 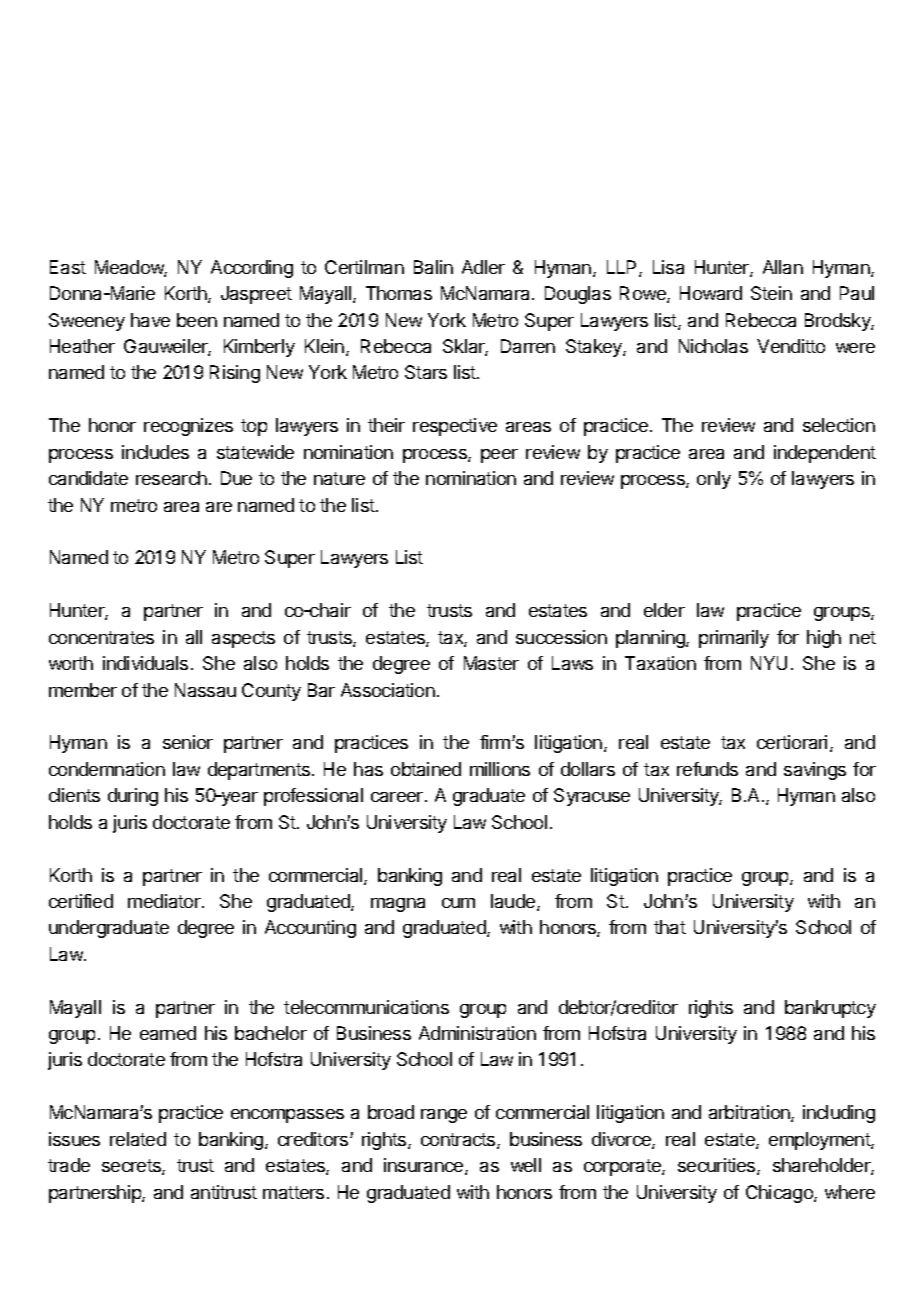 I want to click on that, so click(x=670, y=927).
